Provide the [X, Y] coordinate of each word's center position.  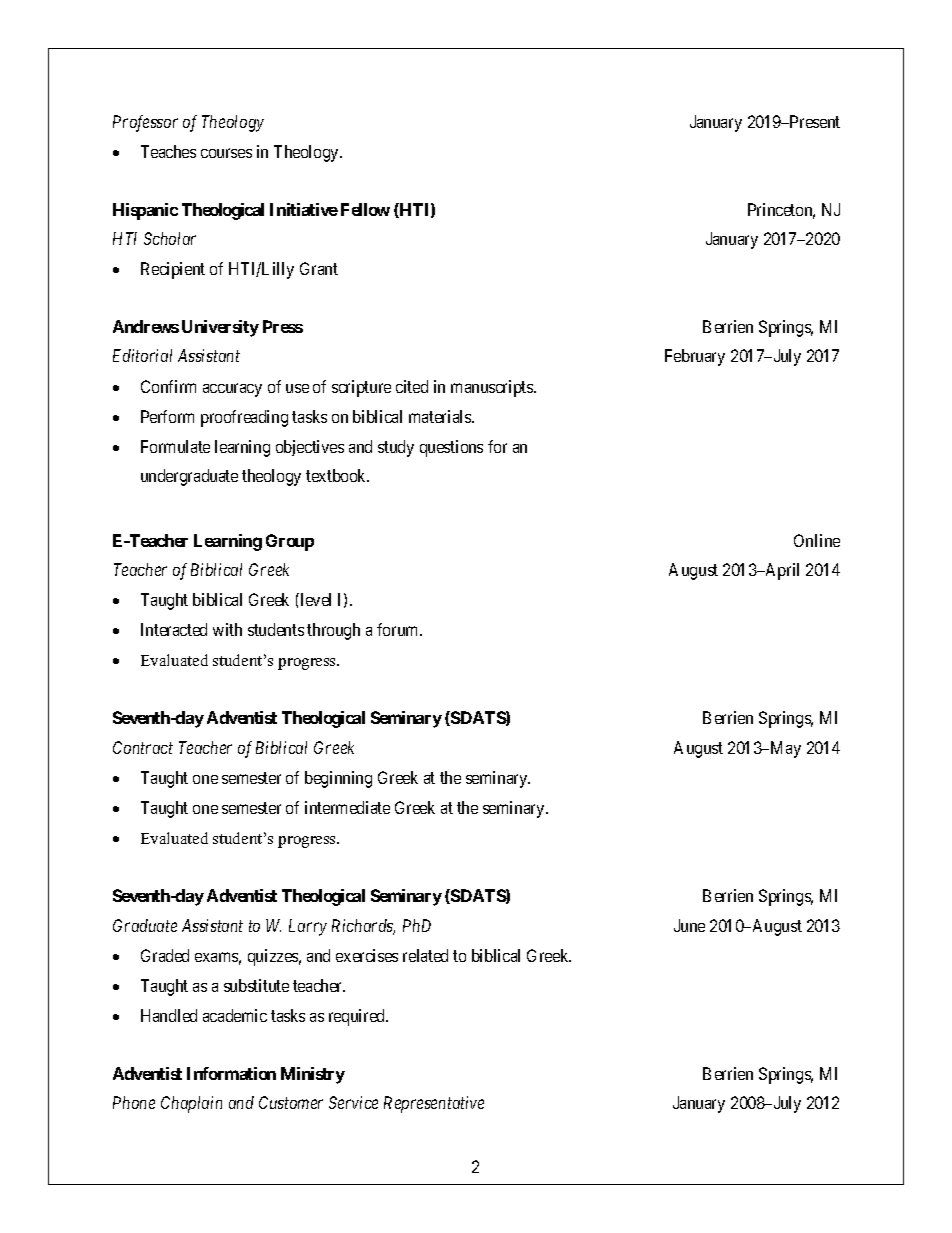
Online [817, 540]
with [227, 629]
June [689, 925]
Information [231, 1073]
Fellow [365, 209]
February [695, 357]
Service [353, 1102]
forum [399, 629]
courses [226, 153]
